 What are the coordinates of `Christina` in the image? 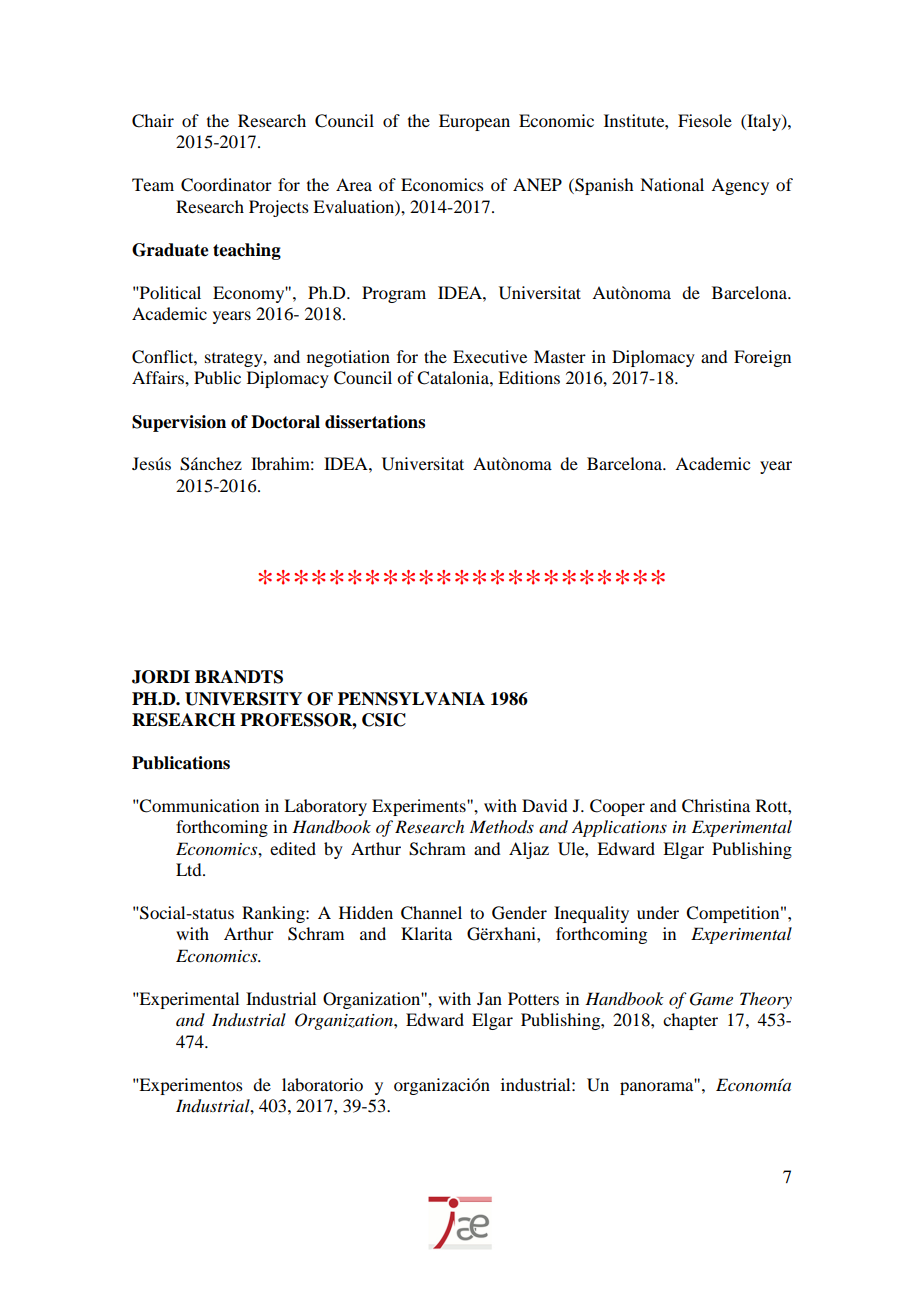 It's located at (716, 806).
